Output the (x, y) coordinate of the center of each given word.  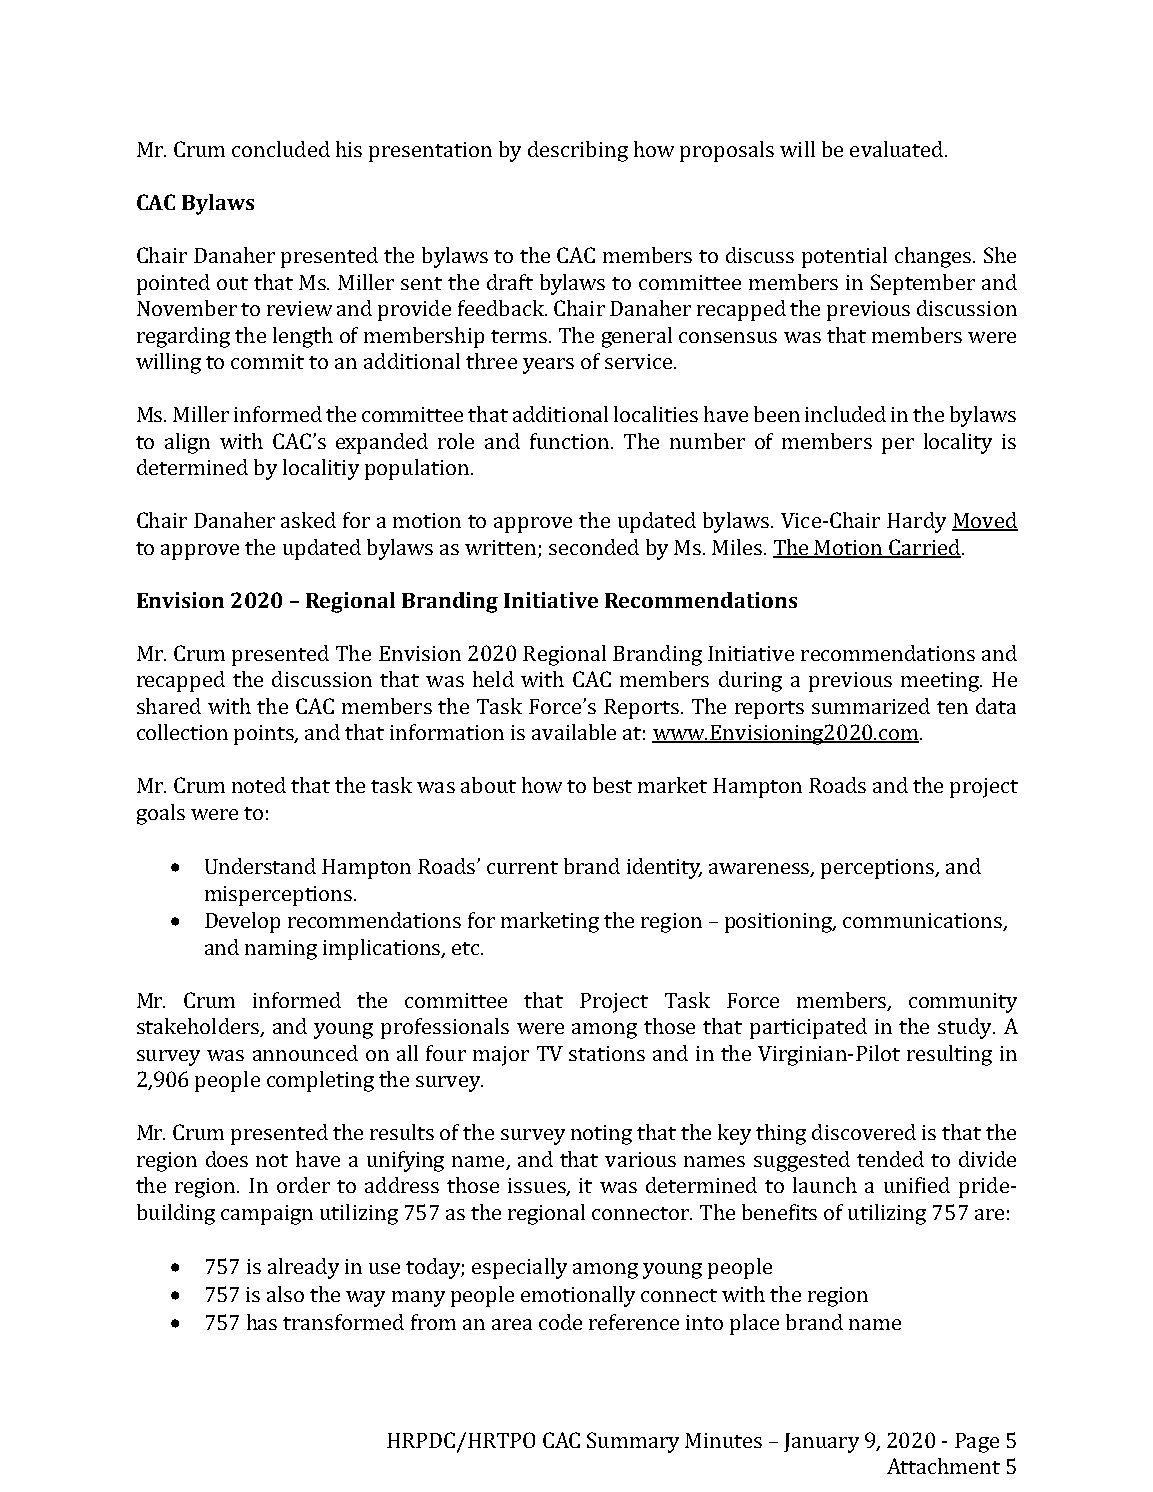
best (612, 785)
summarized (871, 706)
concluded (281, 149)
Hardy (916, 522)
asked (308, 520)
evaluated (898, 149)
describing (578, 151)
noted (259, 785)
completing (320, 1081)
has (262, 1322)
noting (601, 1135)
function (569, 441)
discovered (864, 1132)
